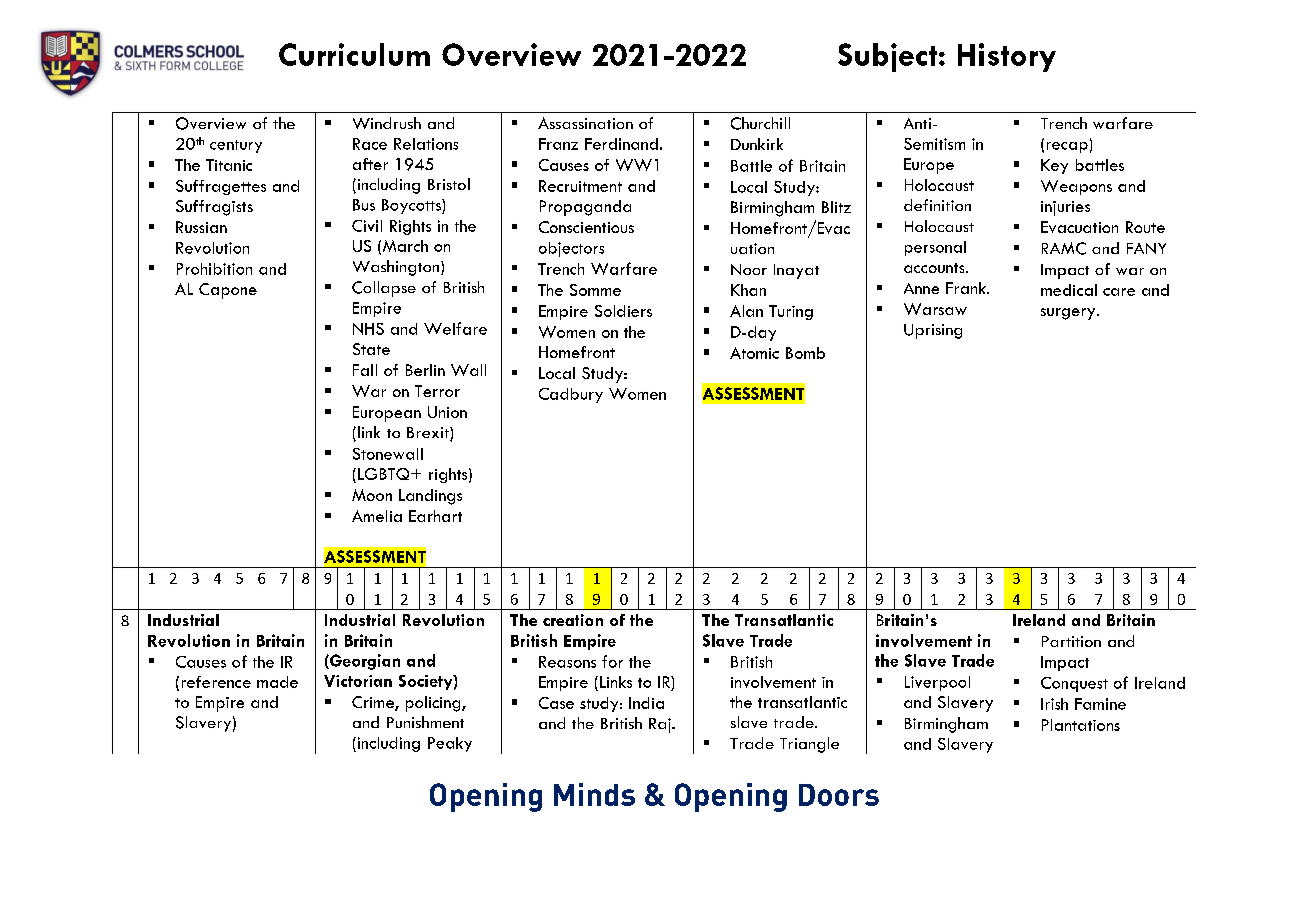 The image size is (1308, 924). I want to click on History, so click(1007, 57).
